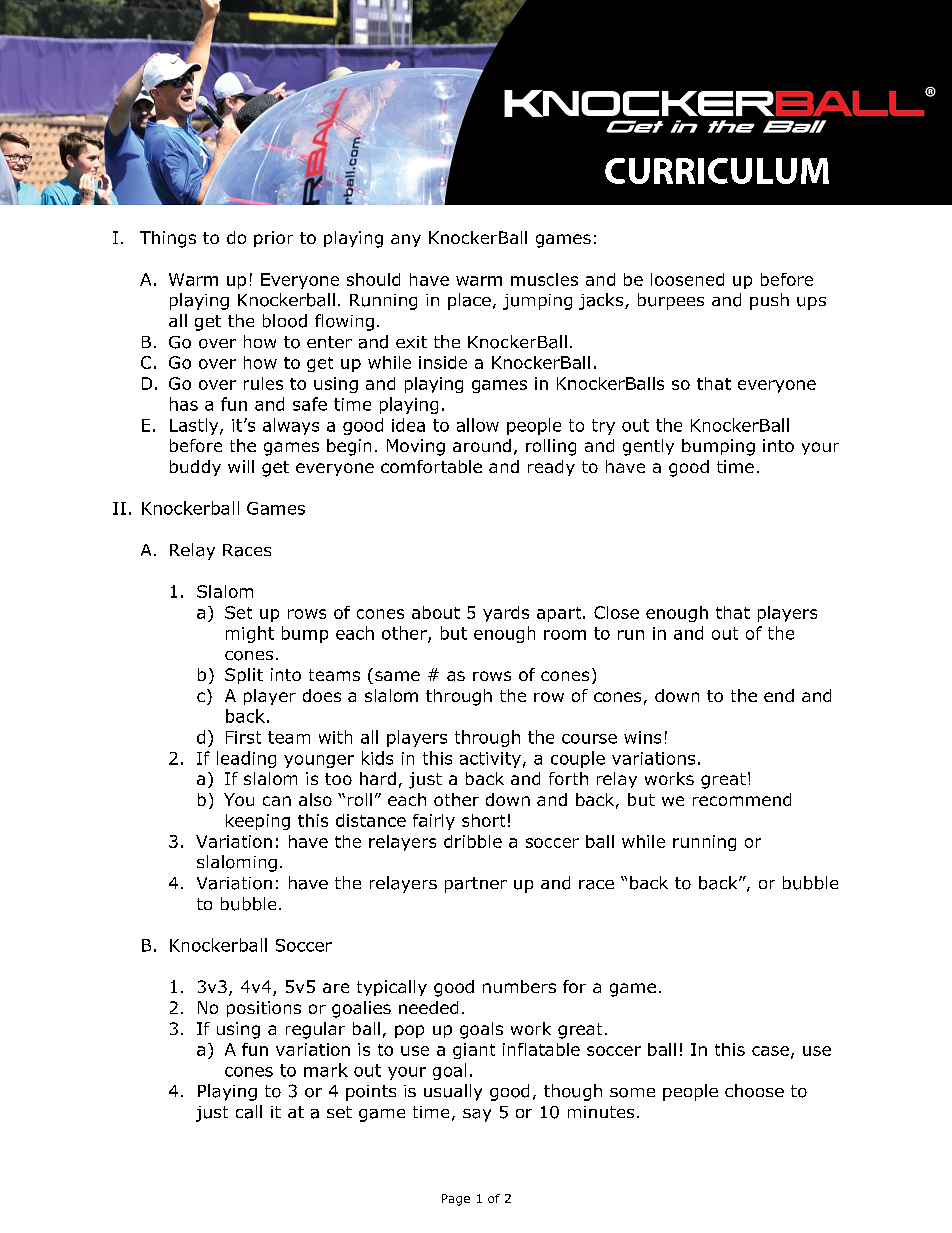  I want to click on CURRICULUM, so click(717, 171).
